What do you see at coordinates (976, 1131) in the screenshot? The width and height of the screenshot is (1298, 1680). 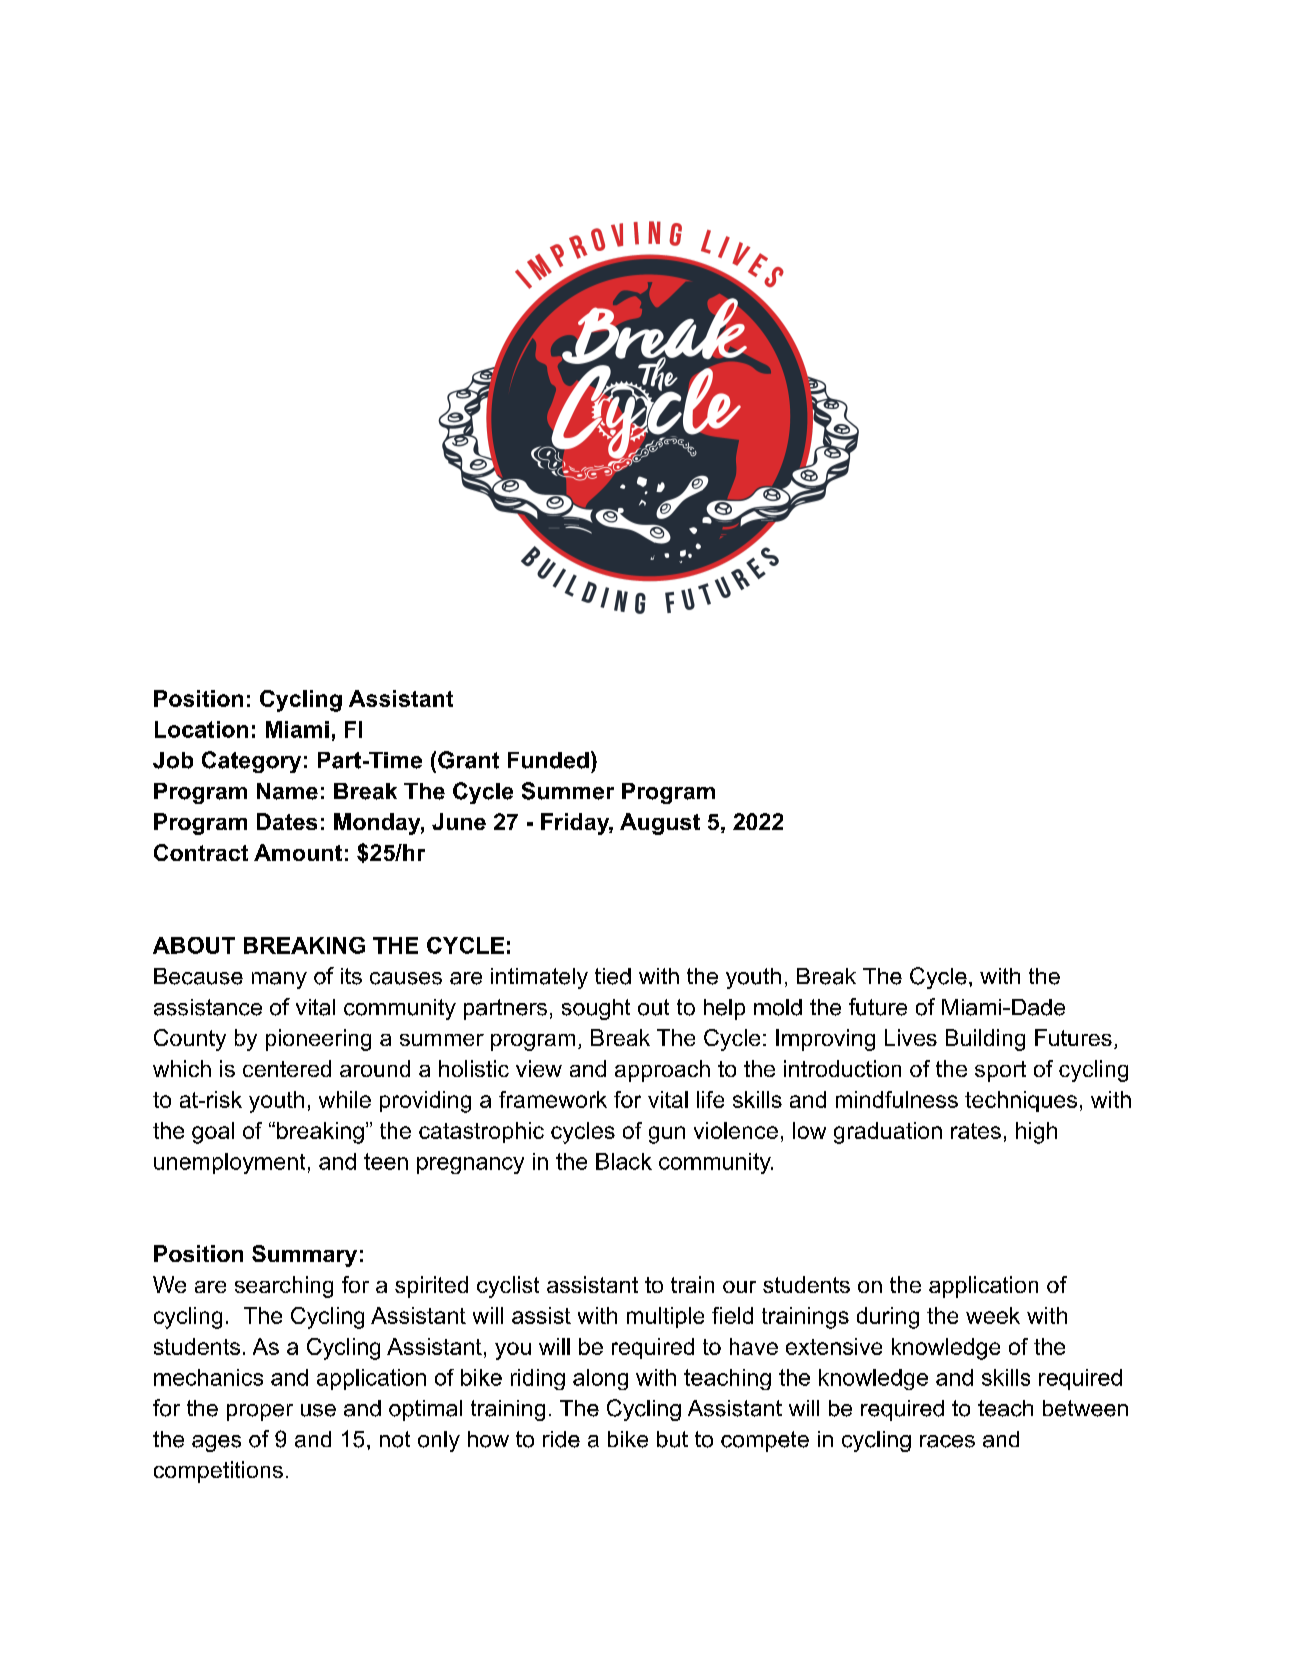 I see `rates` at bounding box center [976, 1131].
